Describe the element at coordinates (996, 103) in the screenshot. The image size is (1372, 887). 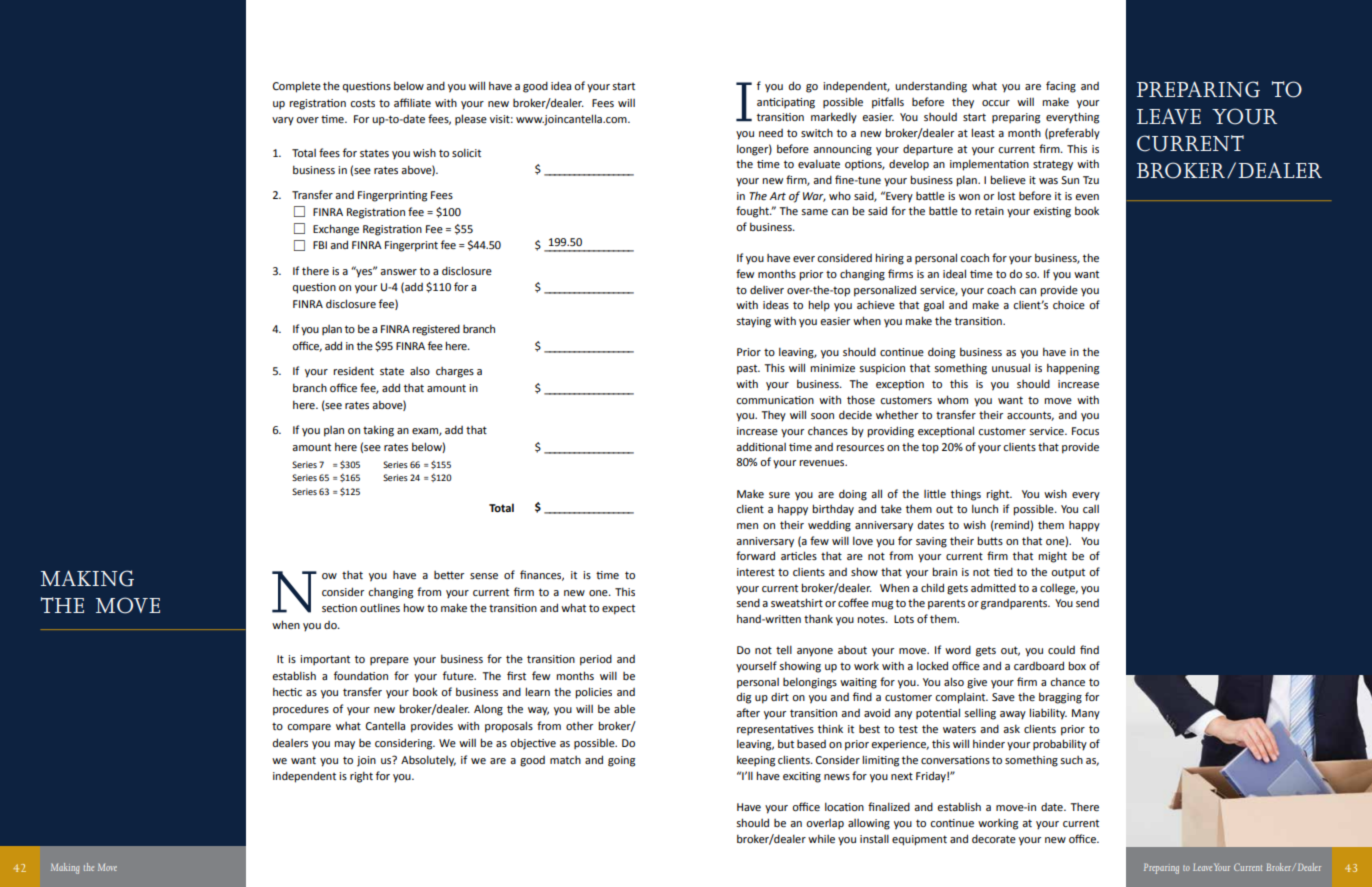
I see `occur` at that location.
